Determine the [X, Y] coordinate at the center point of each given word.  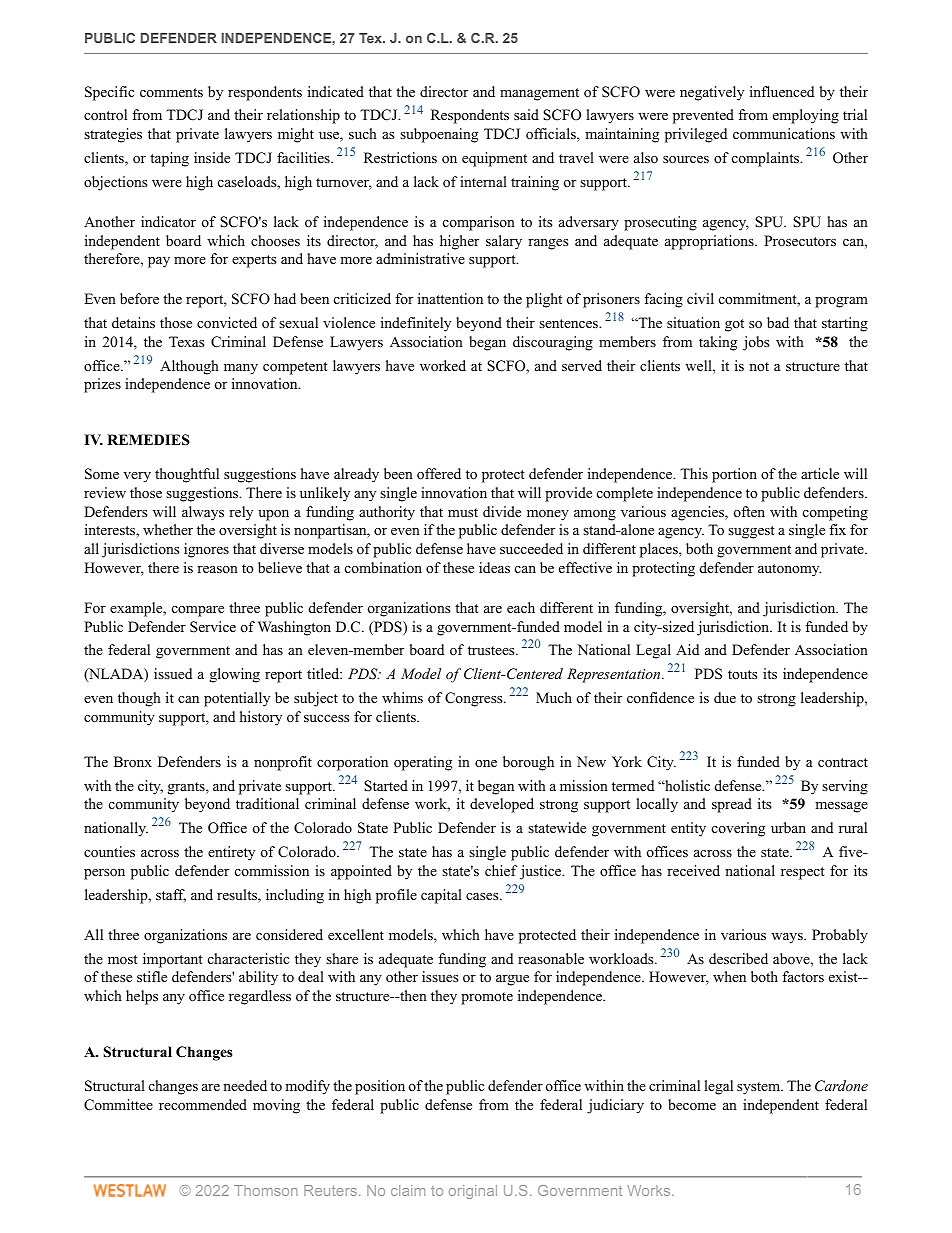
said [526, 114]
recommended [203, 1105]
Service [213, 627]
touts [742, 674]
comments [171, 92]
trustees [492, 650]
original [473, 1192]
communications [784, 133]
